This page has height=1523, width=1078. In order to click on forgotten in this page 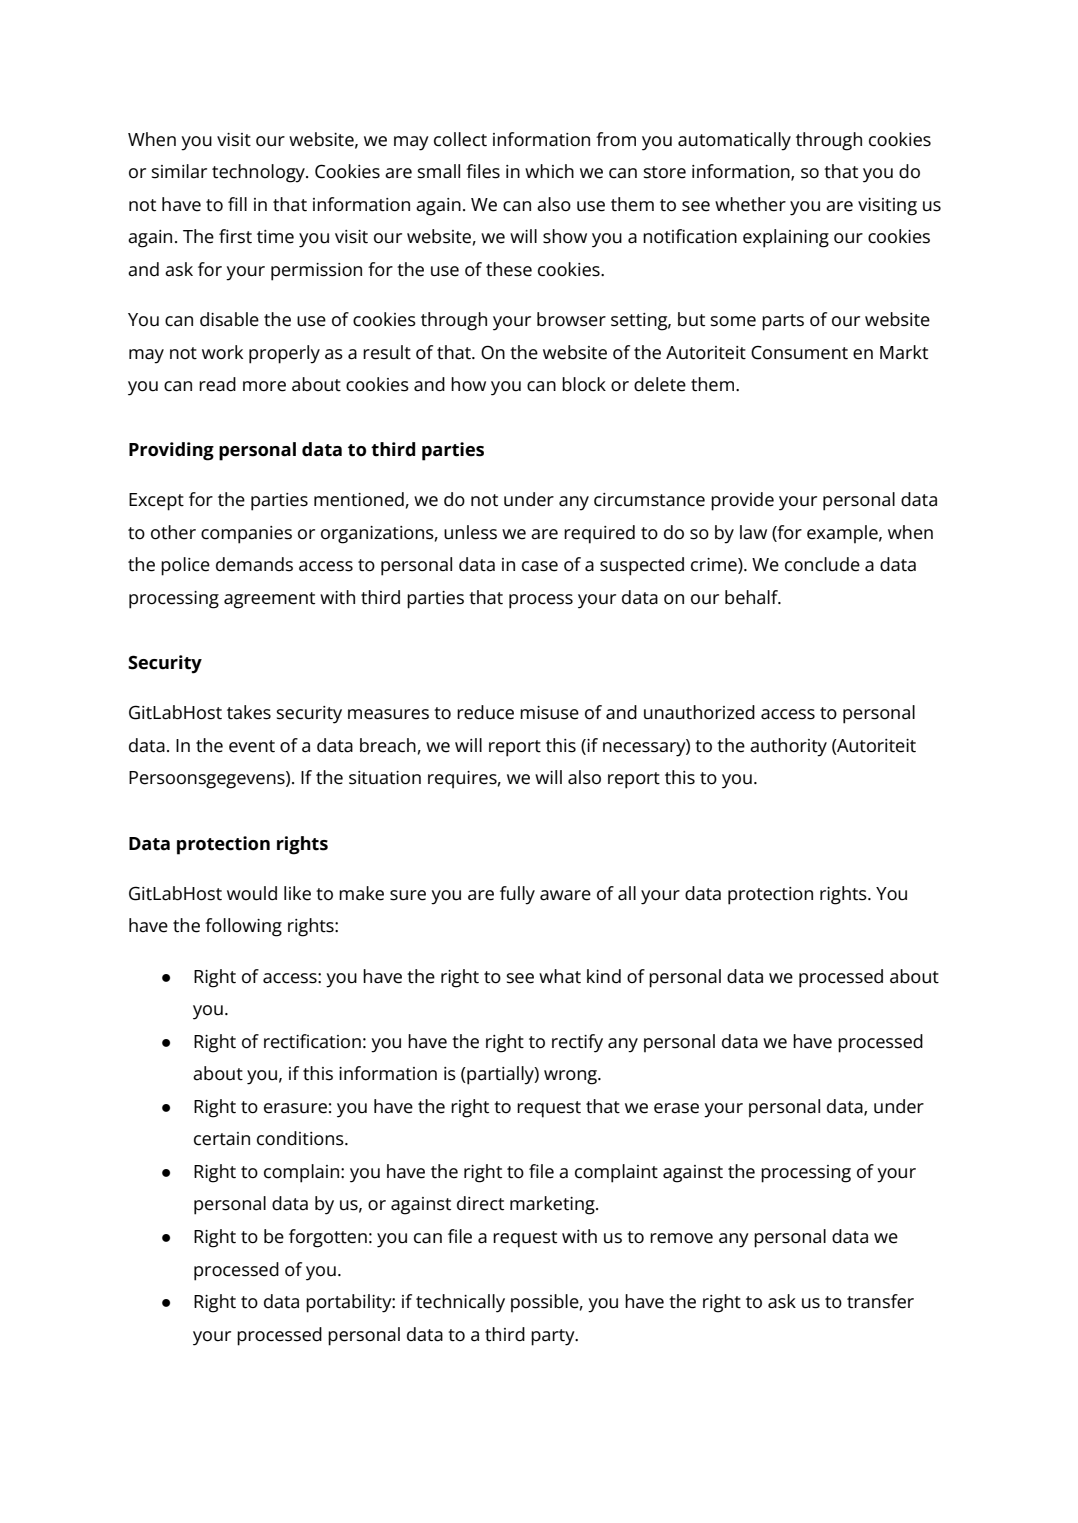, I will do `click(328, 1238)`.
